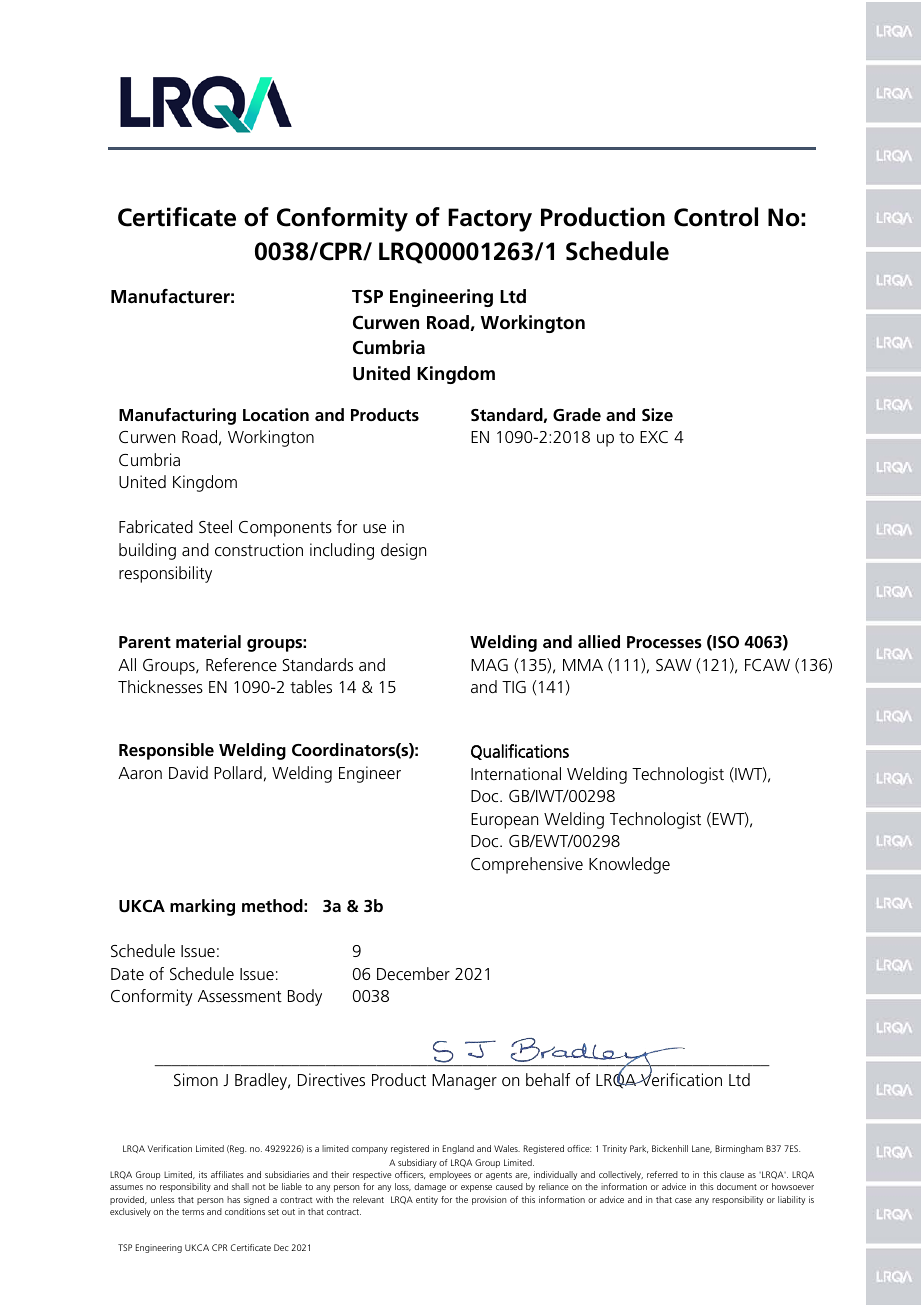 This document has width=924, height=1308. I want to click on clause, so click(732, 1174).
